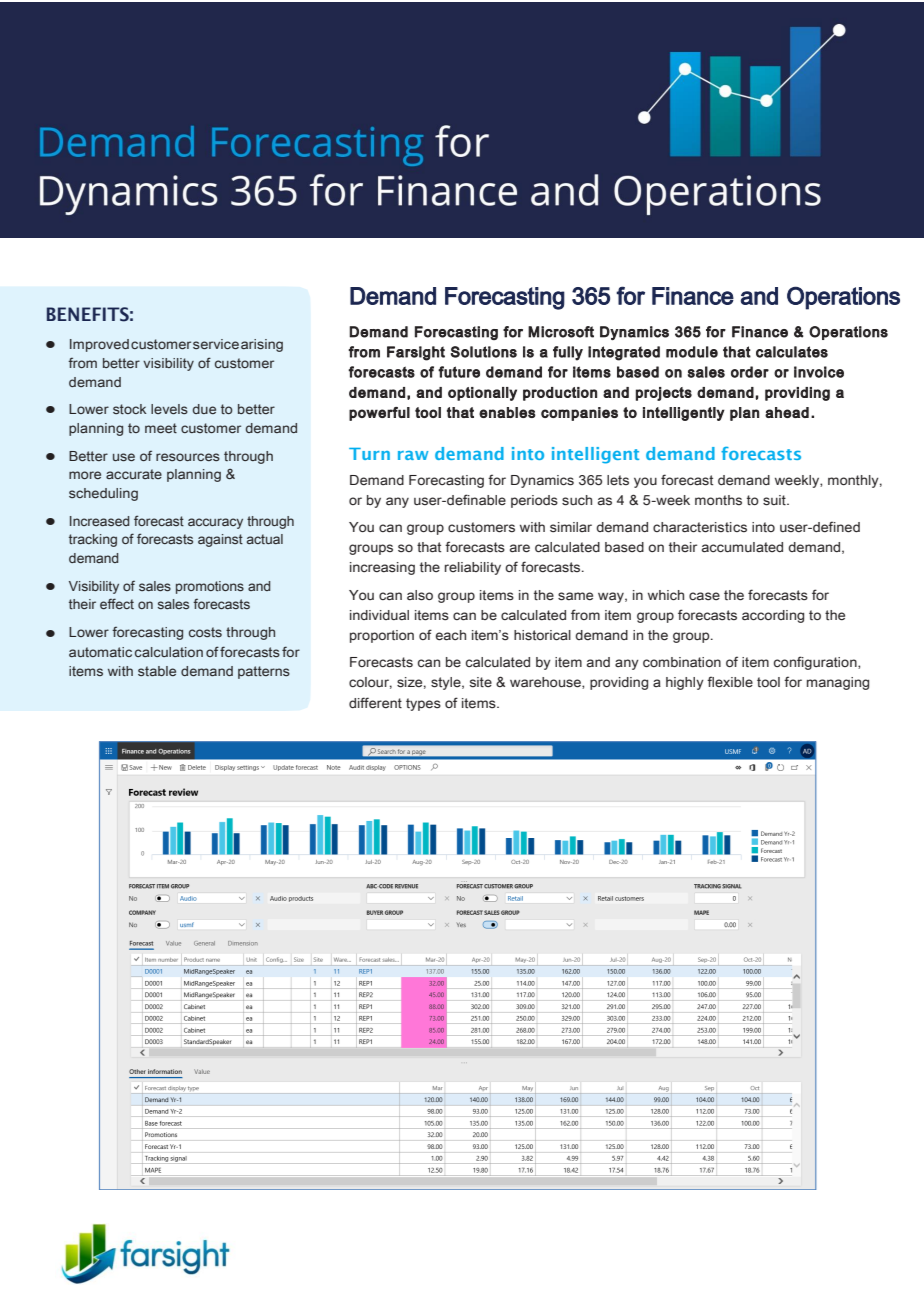 The image size is (924, 1307). Describe the element at coordinates (215, 523) in the page. I see `accuracy` at that location.
